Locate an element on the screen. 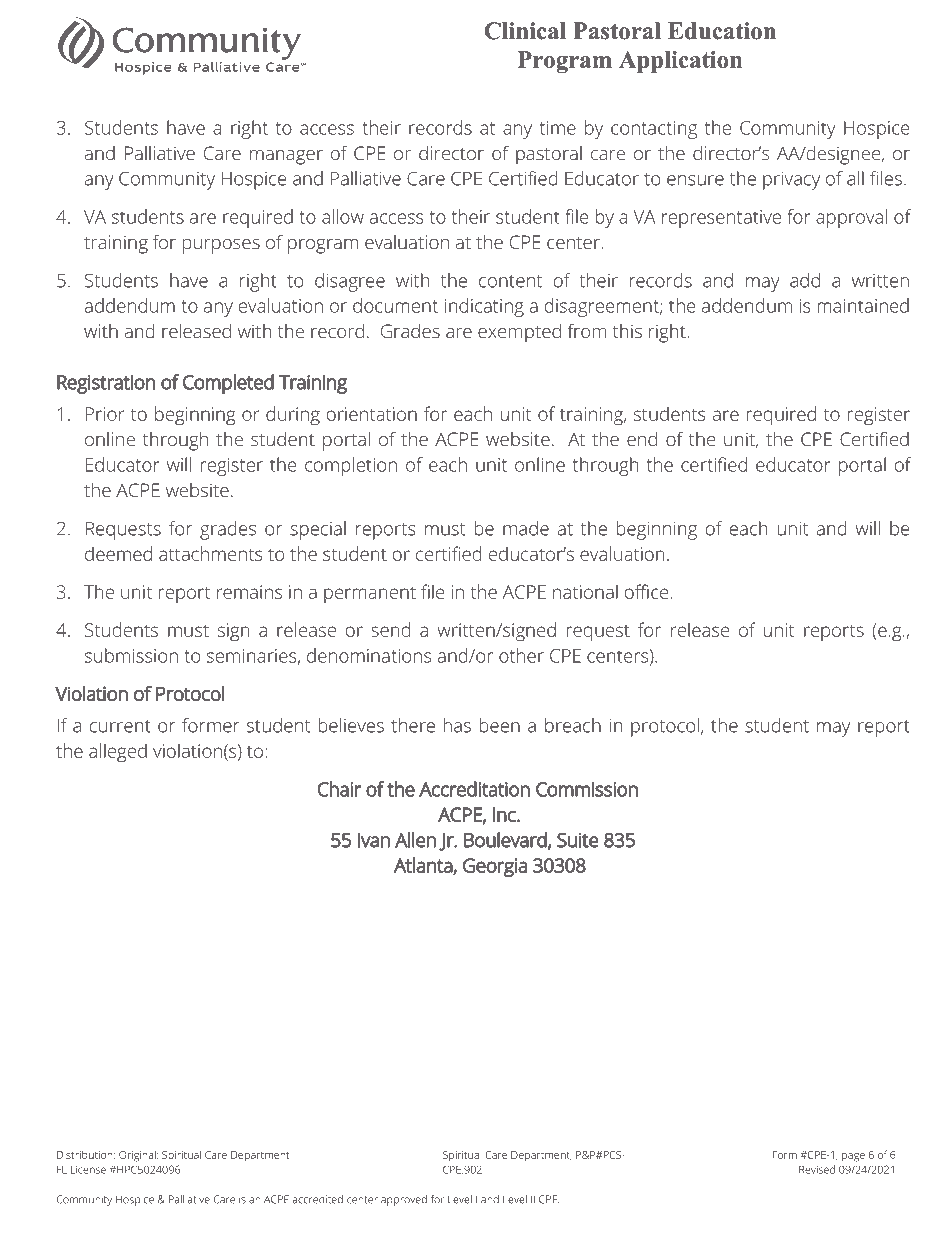 This screenshot has height=1233, width=952. Original is located at coordinates (138, 1156).
